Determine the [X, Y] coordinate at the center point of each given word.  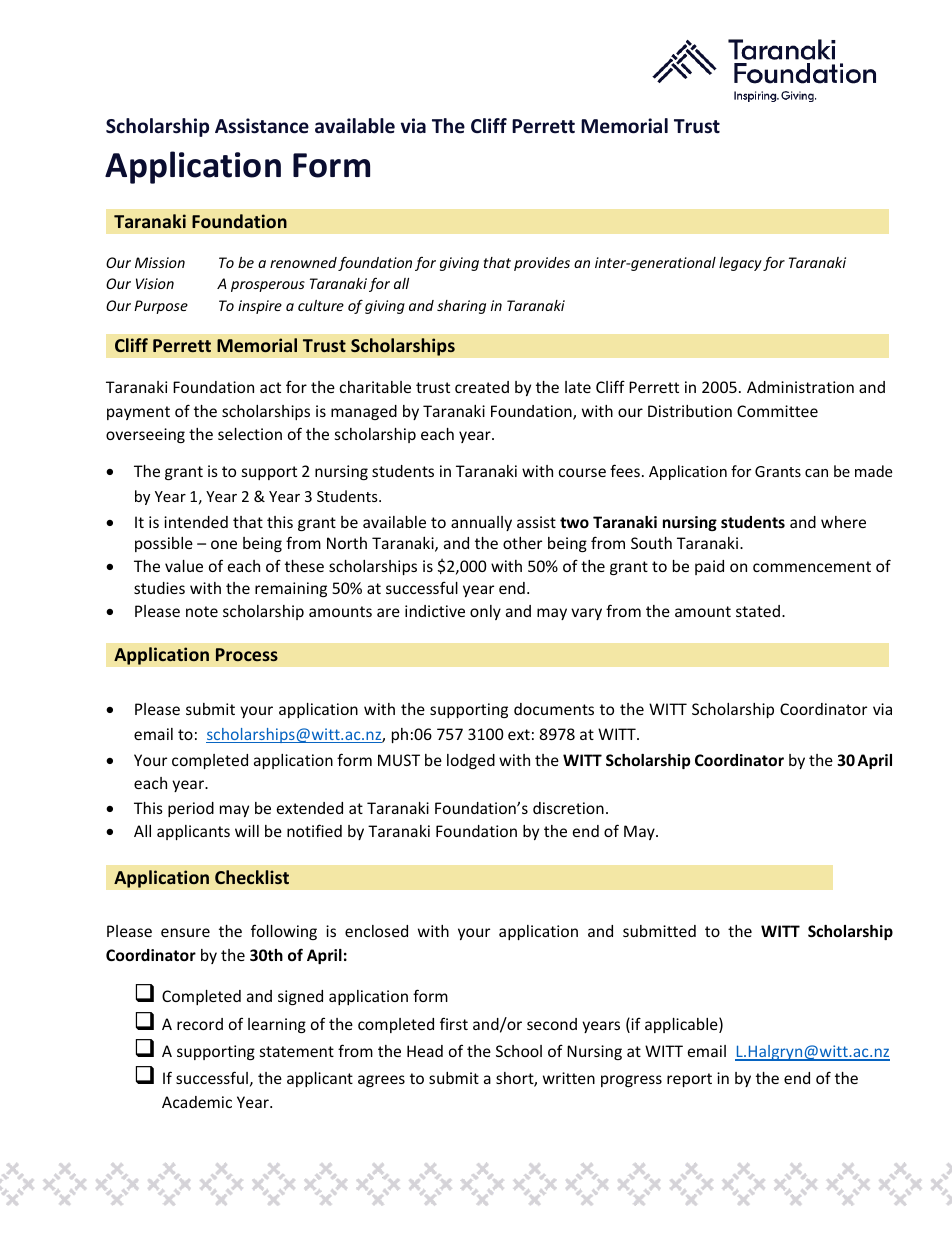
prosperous [268, 286]
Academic [197, 1102]
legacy [740, 264]
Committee [777, 411]
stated [758, 611]
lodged [471, 761]
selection [250, 434]
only [485, 612]
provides [542, 264]
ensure [185, 932]
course [582, 472]
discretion [568, 808]
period [191, 809]
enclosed [376, 931]
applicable [682, 1025]
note [202, 611]
